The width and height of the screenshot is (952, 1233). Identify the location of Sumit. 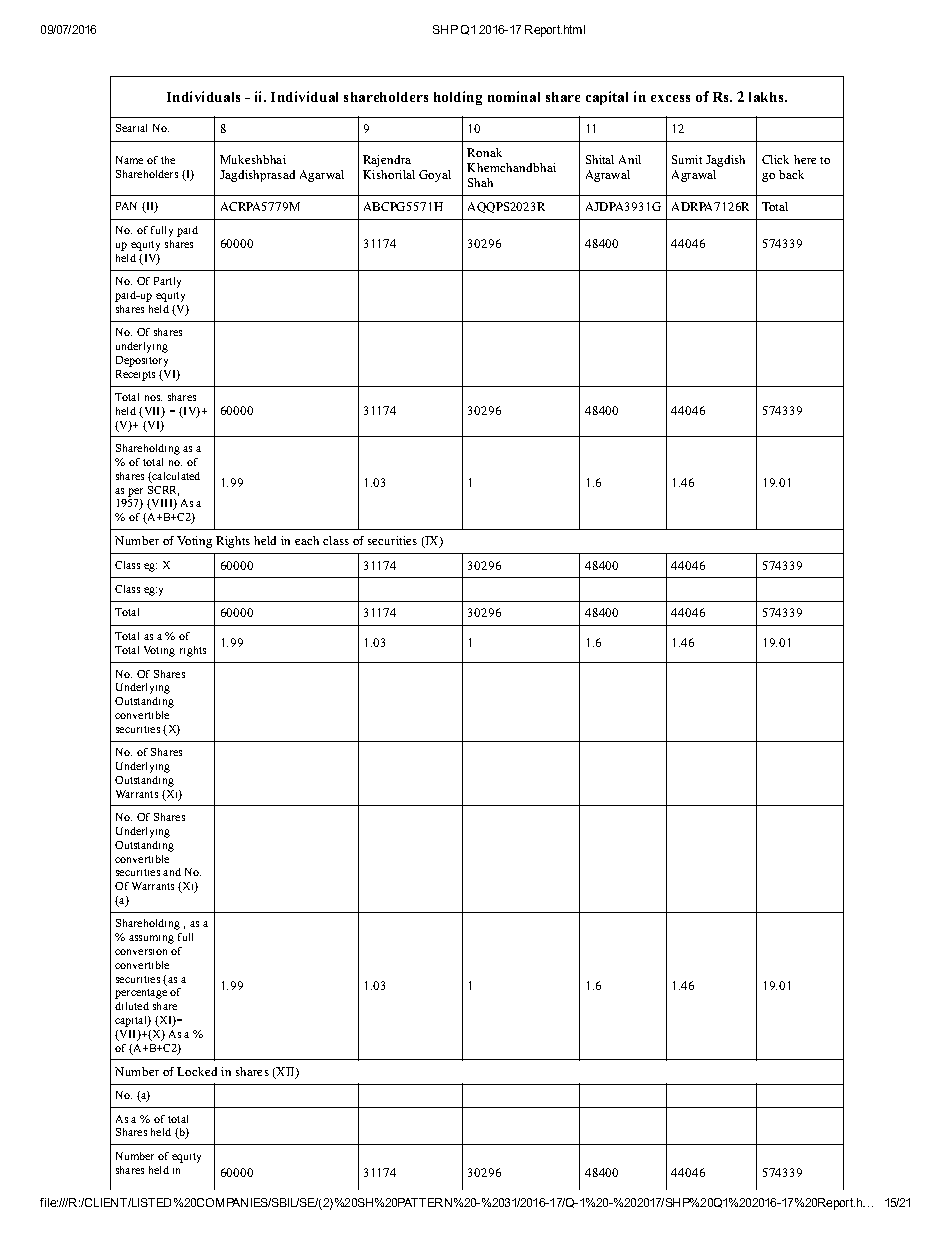
(687, 159).
